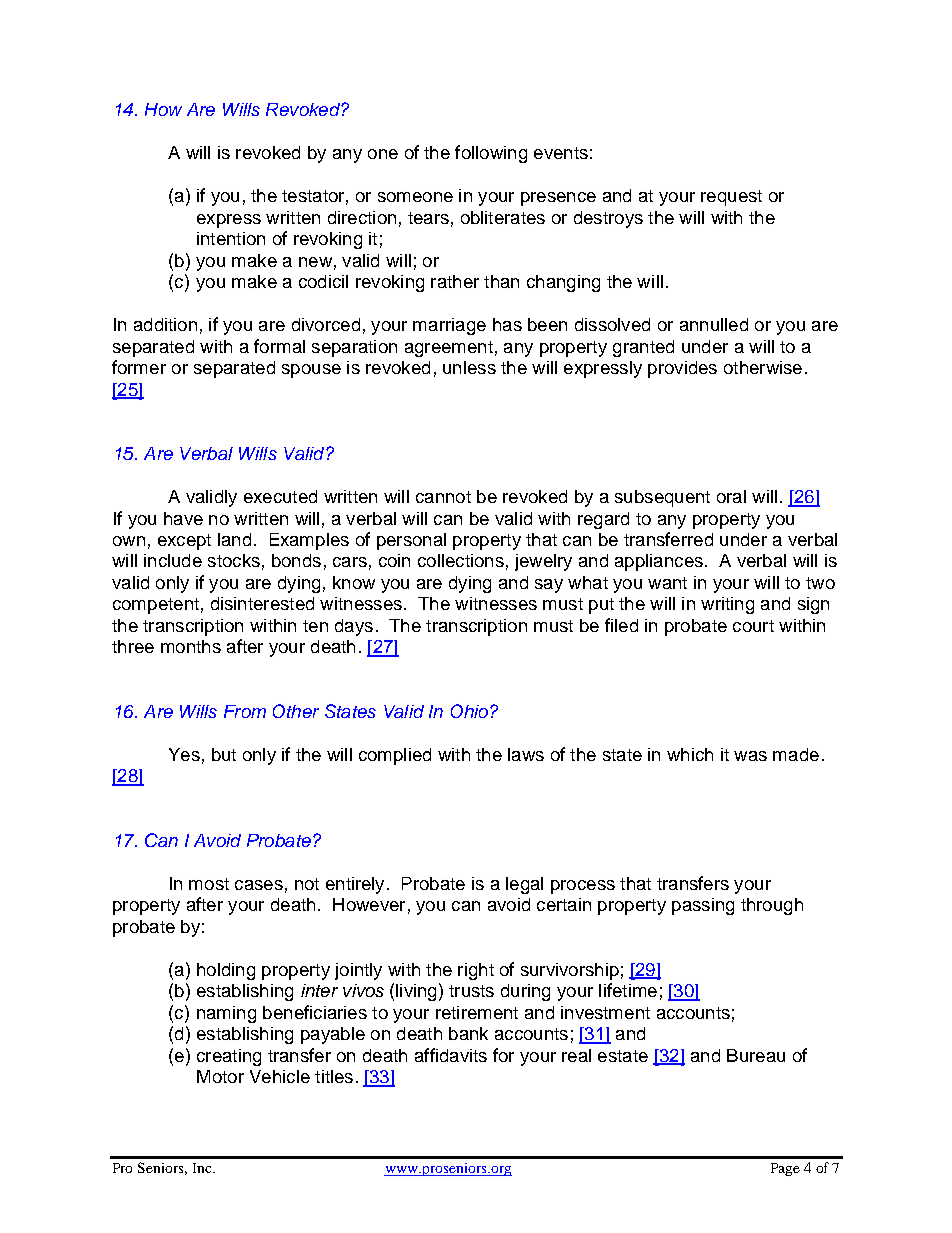  Describe the element at coordinates (220, 1076) in the page. I see `Motor` at that location.
